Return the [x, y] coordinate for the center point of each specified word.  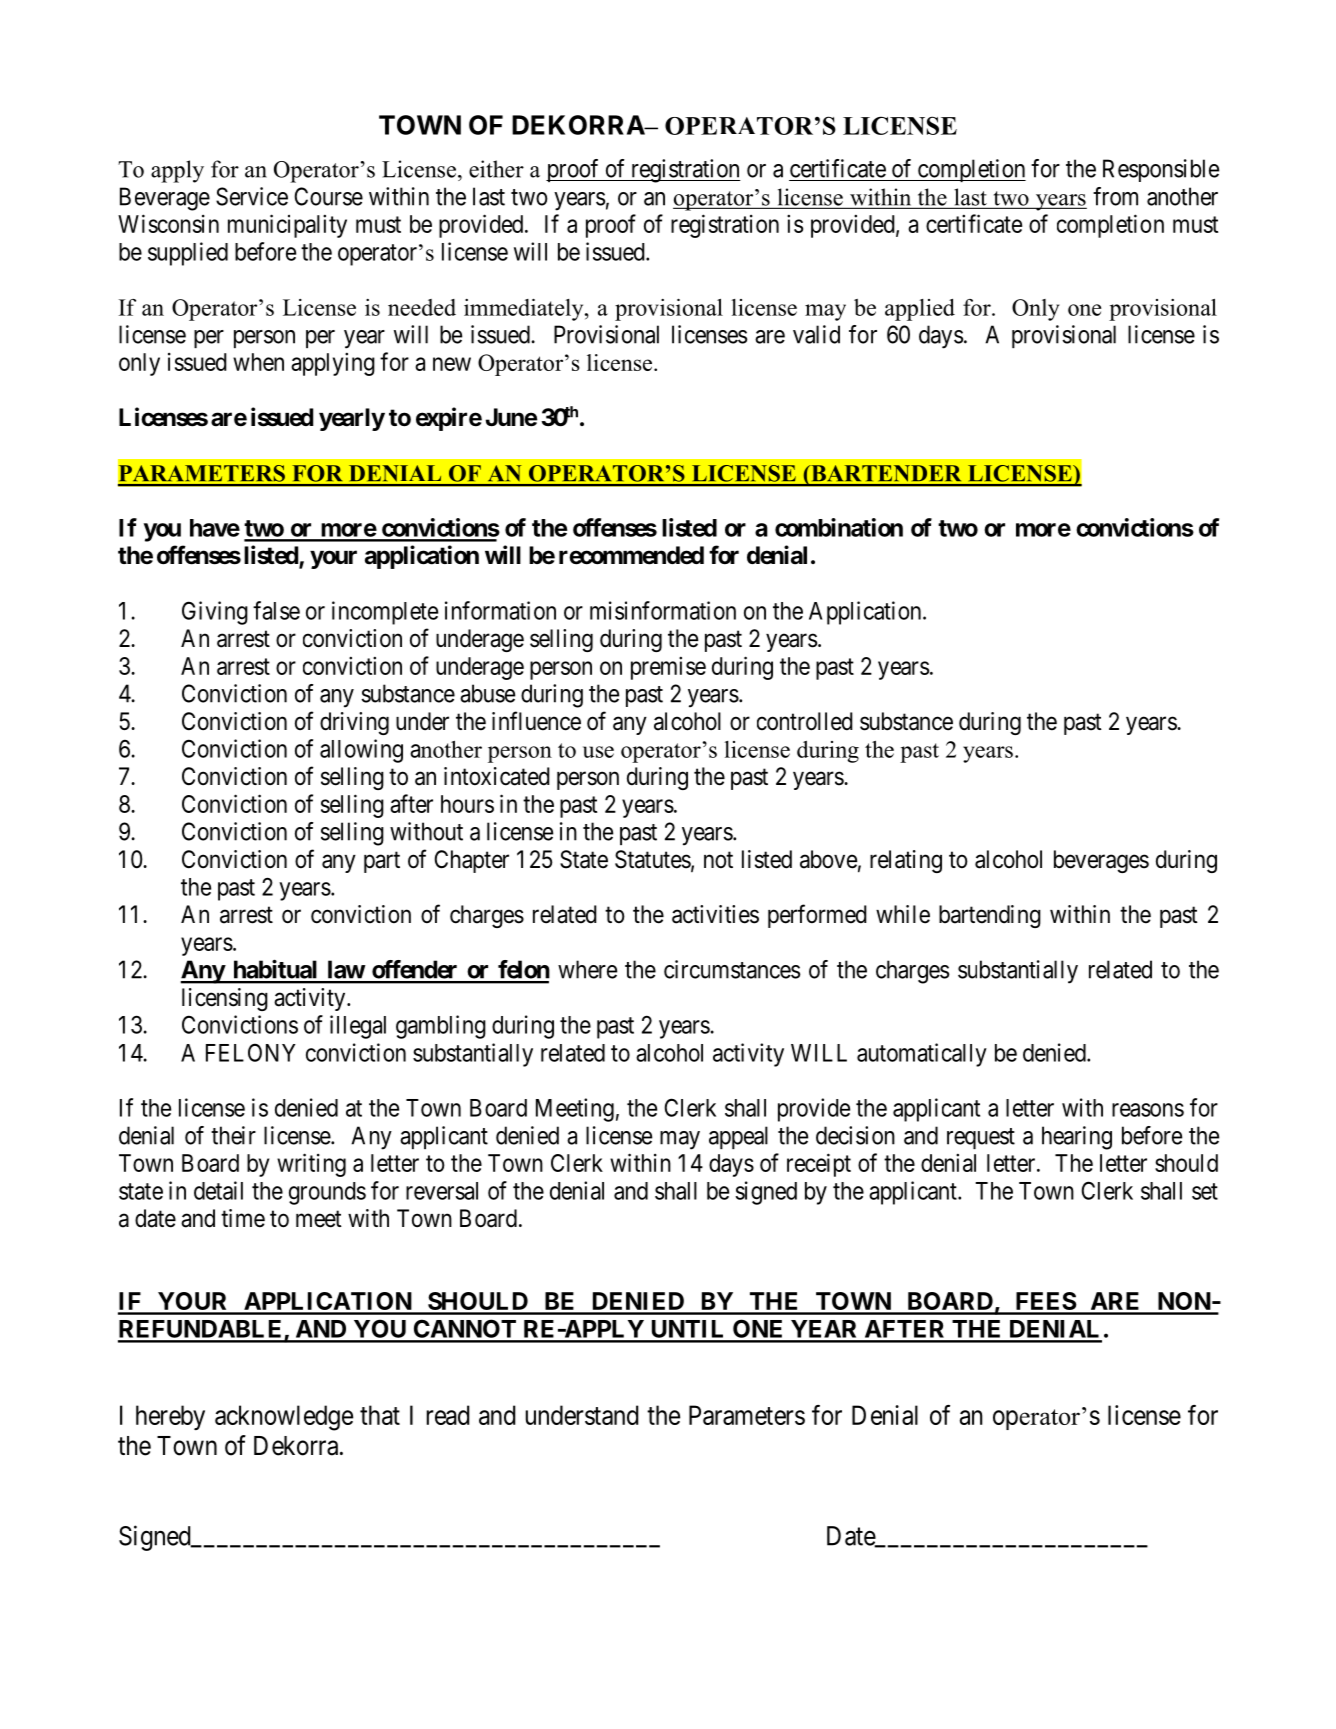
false [276, 610]
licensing [225, 999]
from [1115, 196]
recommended [631, 555]
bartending [990, 916]
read [448, 1415]
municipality [287, 226]
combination [839, 527]
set [1205, 1191]
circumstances [732, 969]
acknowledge [284, 1418]
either [496, 169]
